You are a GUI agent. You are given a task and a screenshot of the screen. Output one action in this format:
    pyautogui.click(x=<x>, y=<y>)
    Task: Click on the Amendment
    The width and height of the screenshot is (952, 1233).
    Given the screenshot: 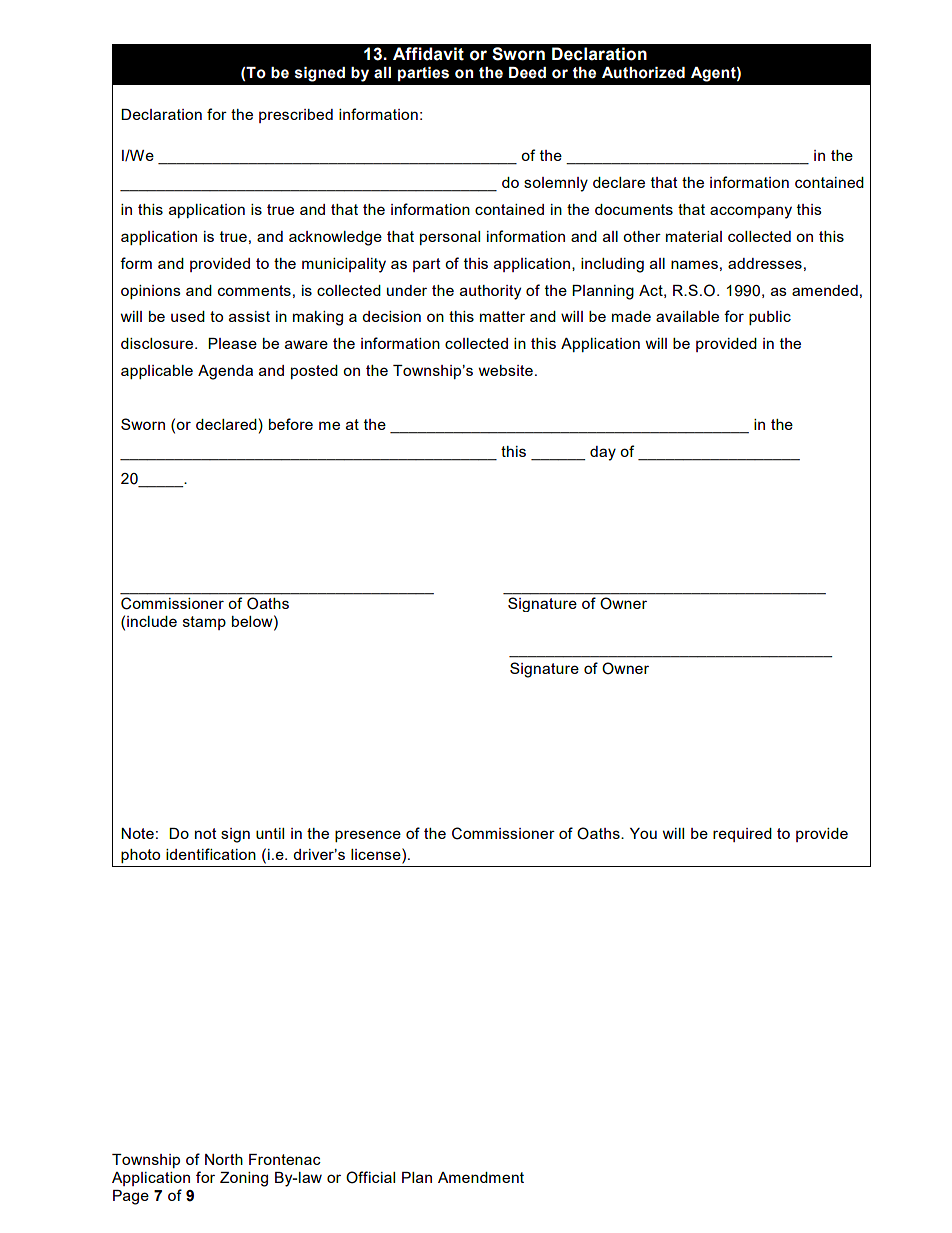 What is the action you would take?
    pyautogui.click(x=481, y=1177)
